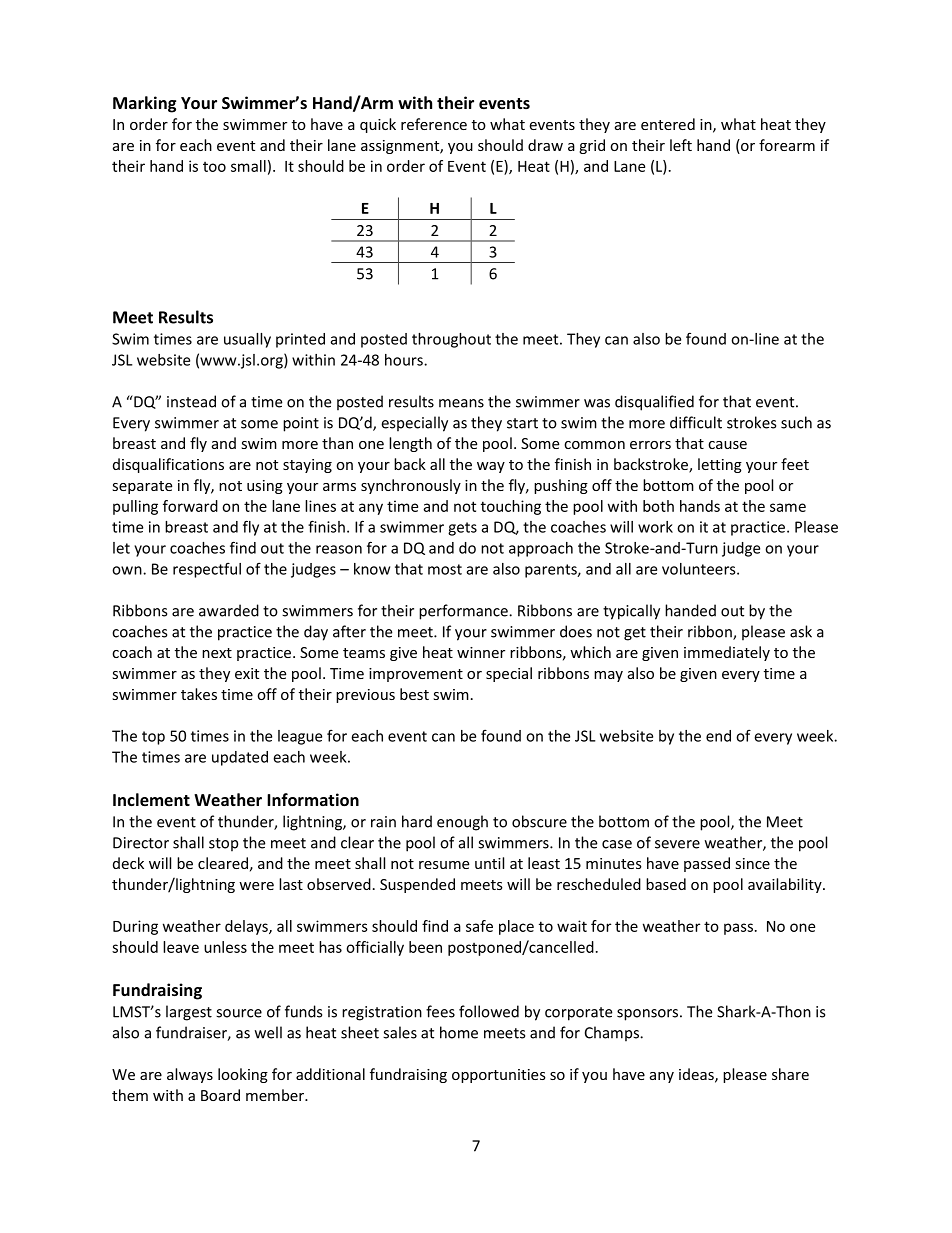 The height and width of the screenshot is (1233, 952). I want to click on opportunities, so click(499, 1076).
